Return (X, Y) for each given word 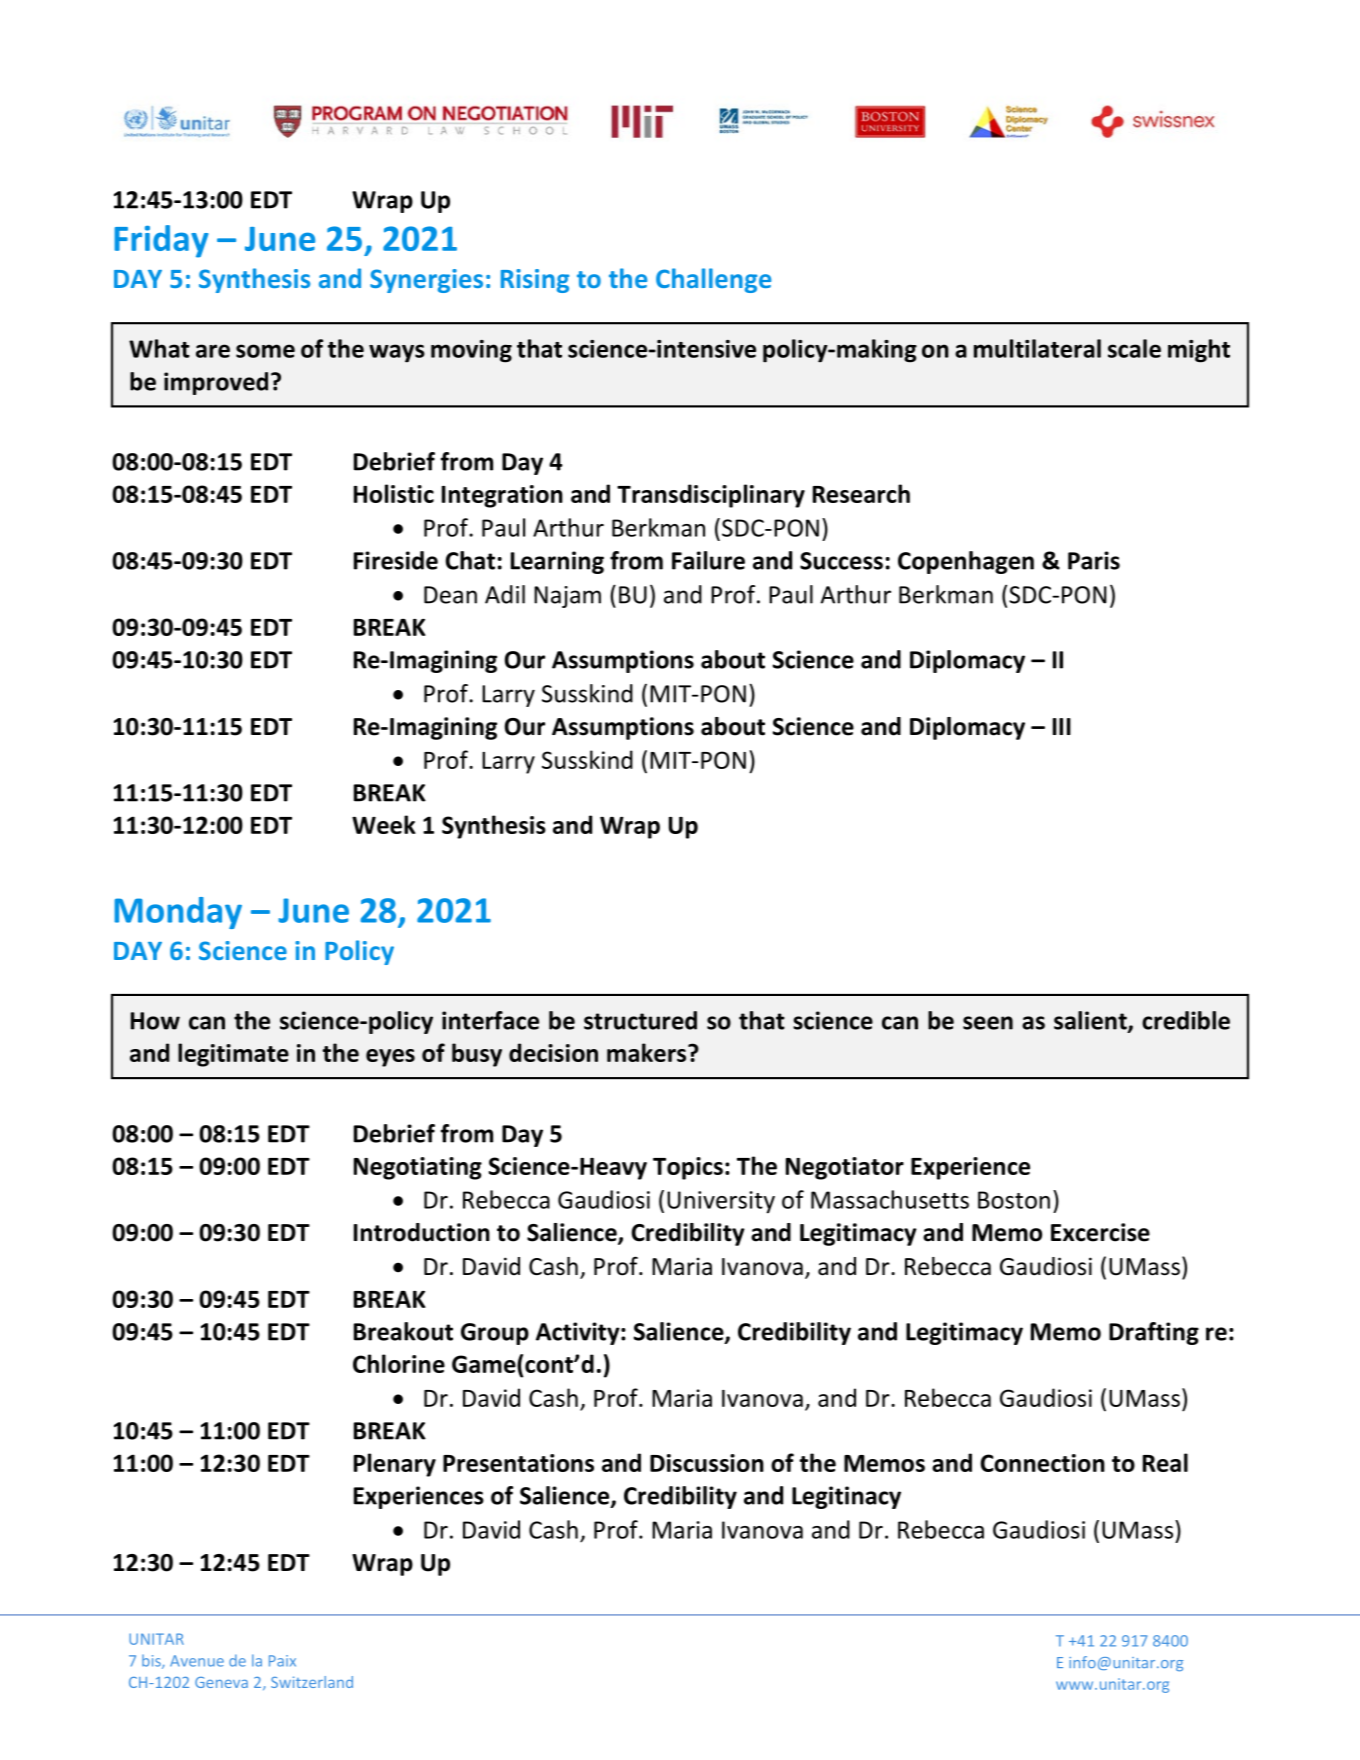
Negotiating (418, 1168)
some (265, 351)
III (1062, 726)
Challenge (713, 280)
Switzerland (312, 1682)
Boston (1014, 1200)
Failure (708, 560)
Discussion (707, 1463)
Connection (1042, 1463)
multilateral (1037, 348)
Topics (688, 1168)
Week (384, 824)
